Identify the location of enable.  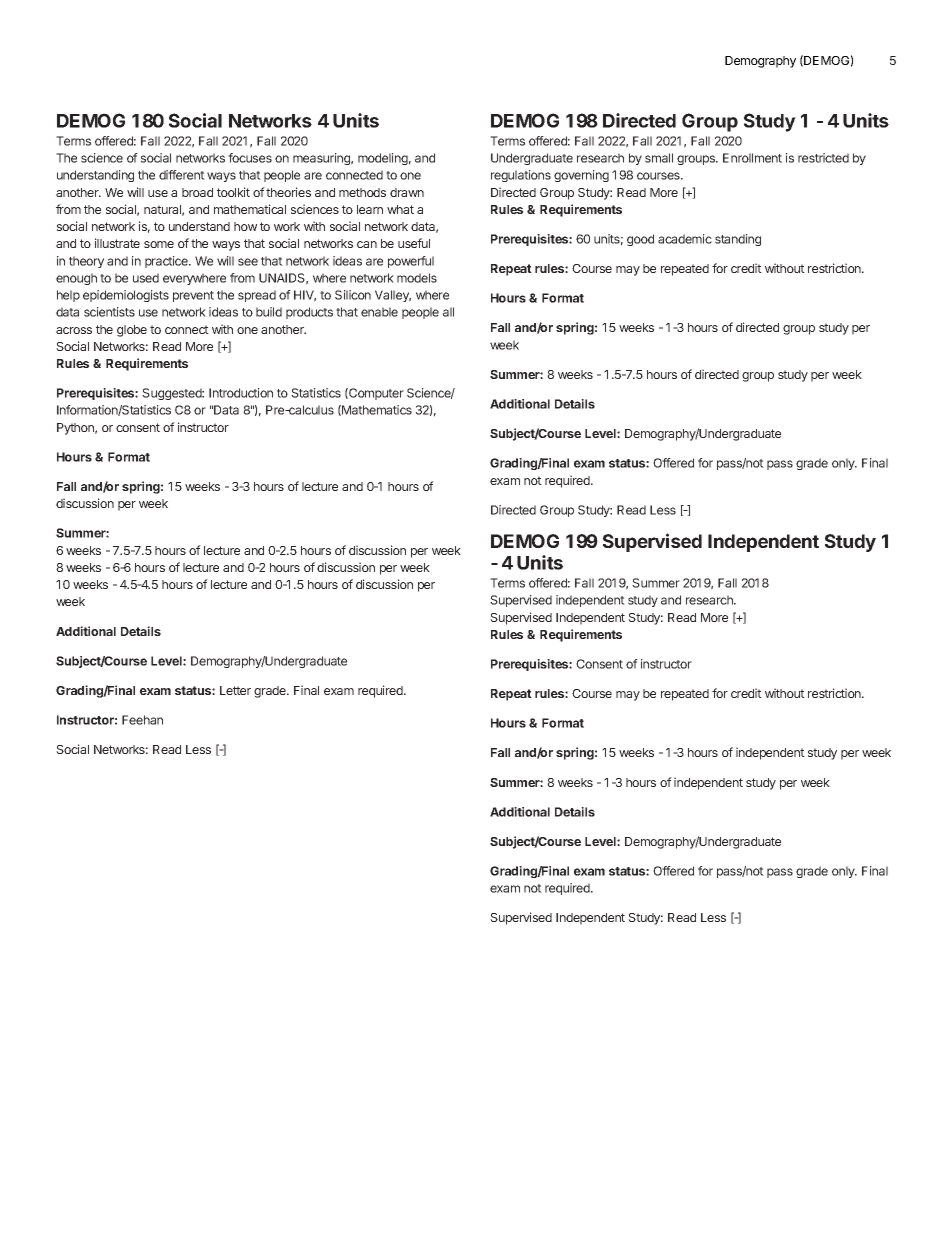
(379, 312).
